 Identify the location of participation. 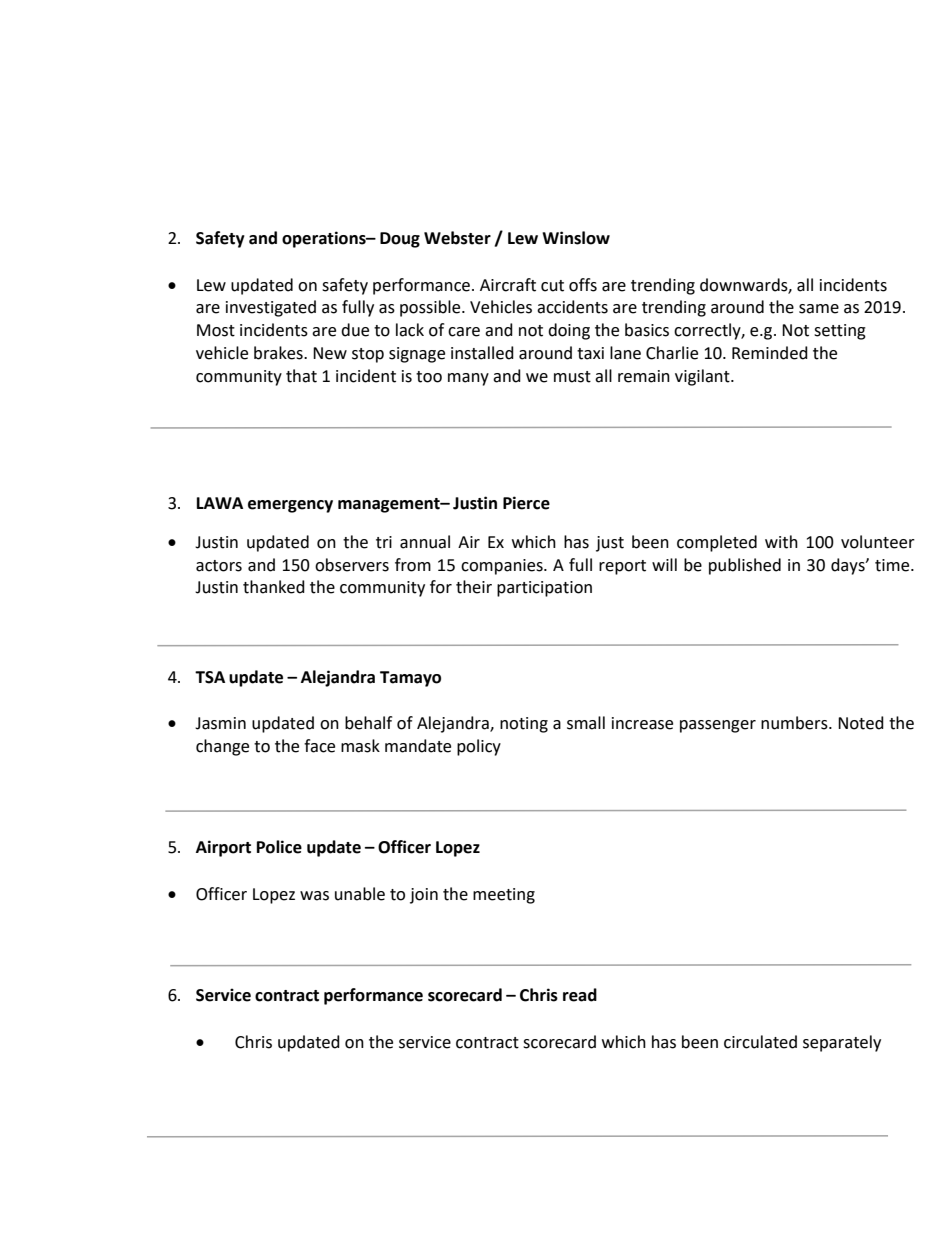
(544, 589).
